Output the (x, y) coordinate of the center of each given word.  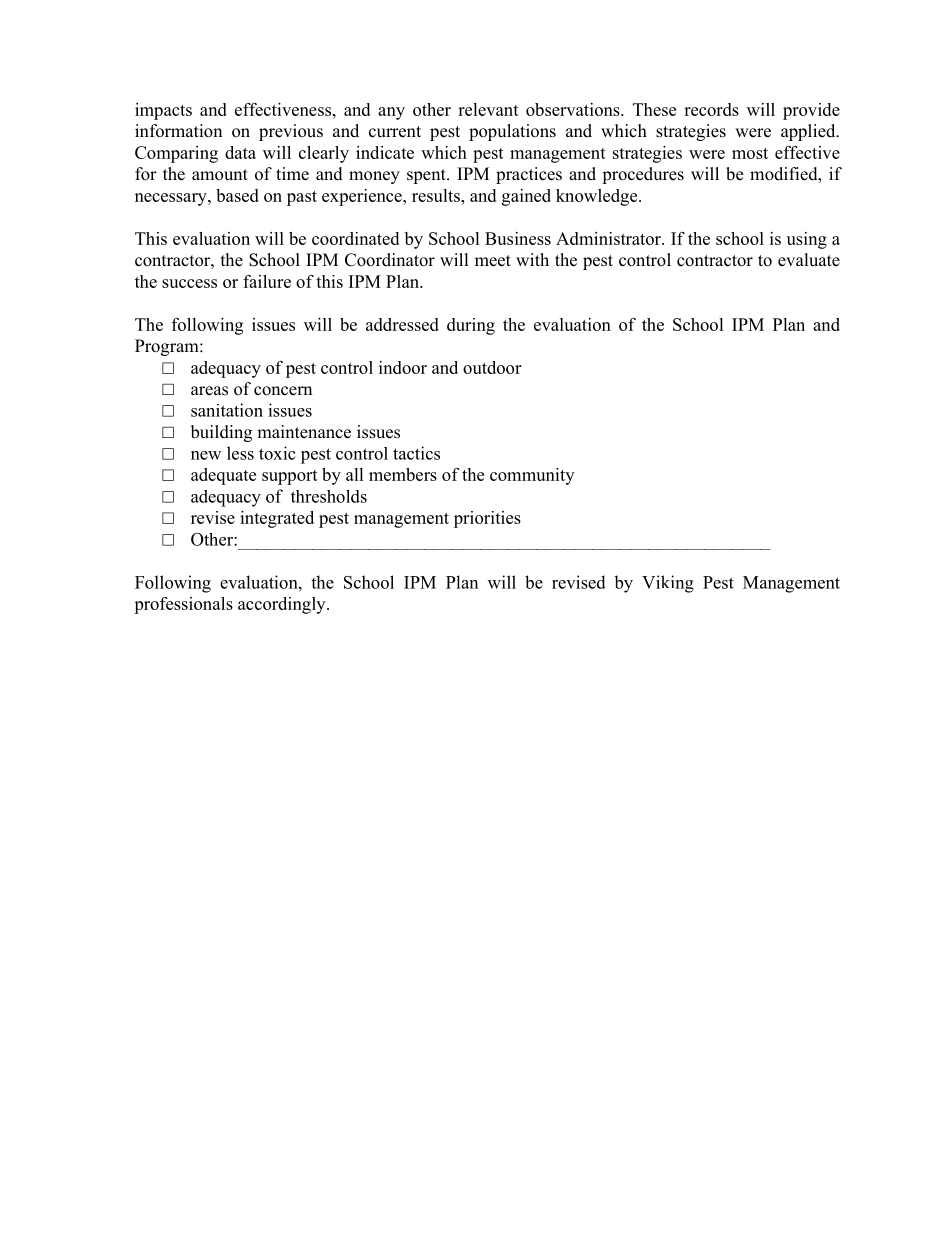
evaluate (809, 260)
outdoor (492, 367)
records (711, 109)
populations (512, 132)
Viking (668, 584)
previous (291, 132)
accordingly (283, 605)
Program (168, 347)
